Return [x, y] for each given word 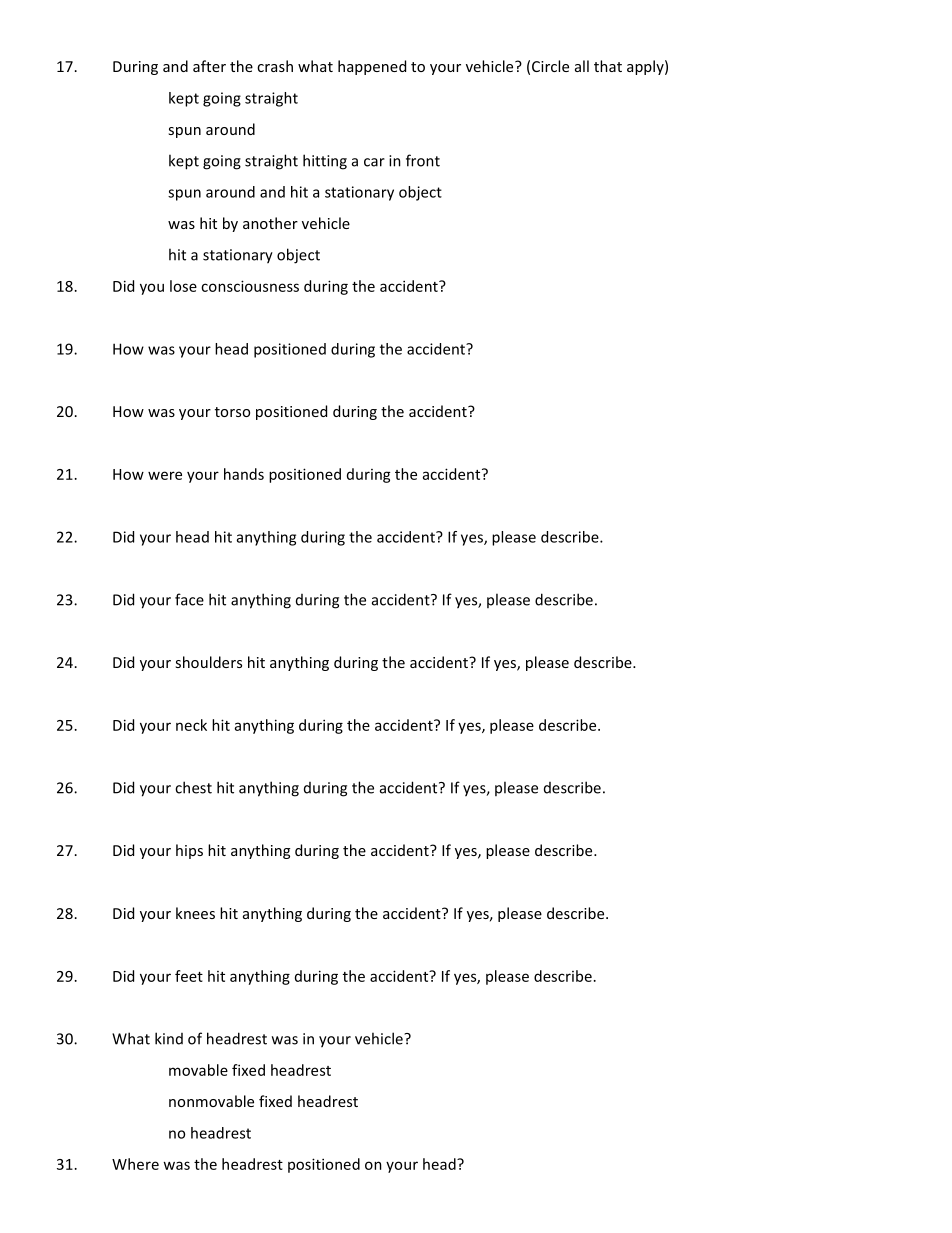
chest [193, 787]
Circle [550, 66]
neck [191, 725]
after [209, 66]
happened [372, 67]
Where [135, 1164]
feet [189, 976]
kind [169, 1038]
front [423, 160]
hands [244, 474]
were [165, 475]
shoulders [208, 662]
